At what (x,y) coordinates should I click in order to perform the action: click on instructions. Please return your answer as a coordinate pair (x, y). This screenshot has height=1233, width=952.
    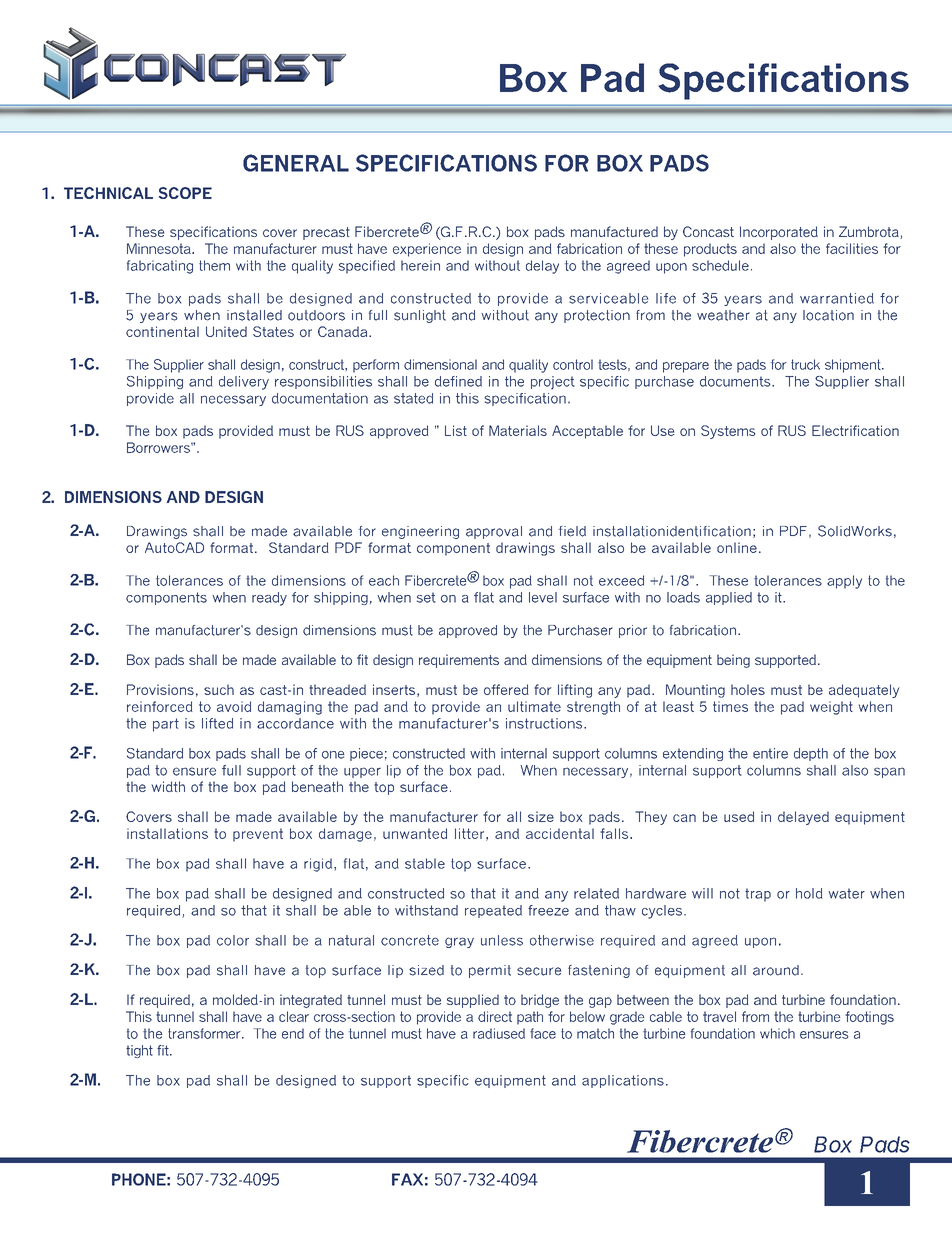
    Looking at the image, I should click on (545, 723).
